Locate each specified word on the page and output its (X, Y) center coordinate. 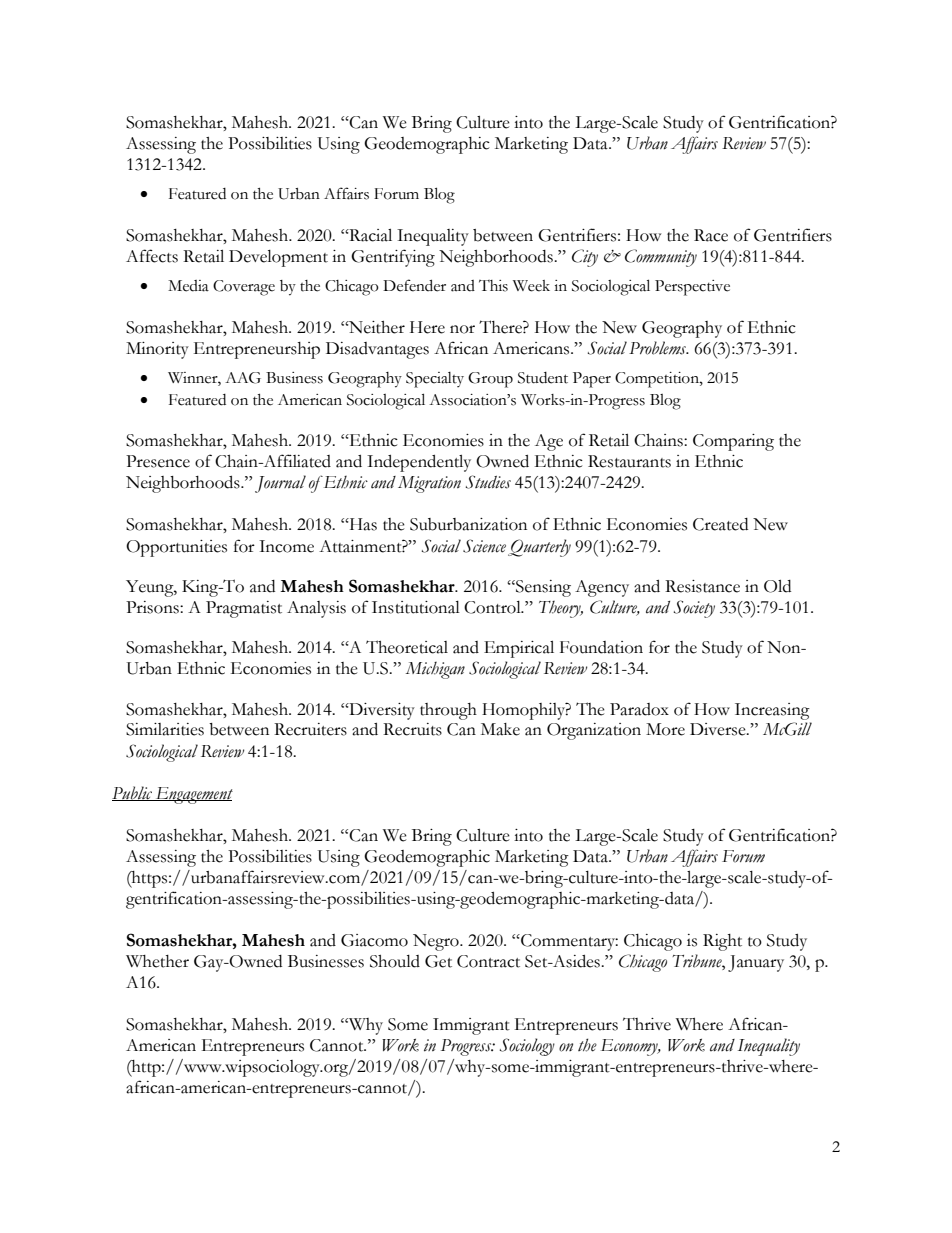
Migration (429, 484)
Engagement (193, 795)
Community (661, 258)
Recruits (412, 729)
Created (720, 524)
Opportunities (176, 548)
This (493, 286)
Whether (157, 961)
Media (188, 286)
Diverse (719, 729)
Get (438, 961)
